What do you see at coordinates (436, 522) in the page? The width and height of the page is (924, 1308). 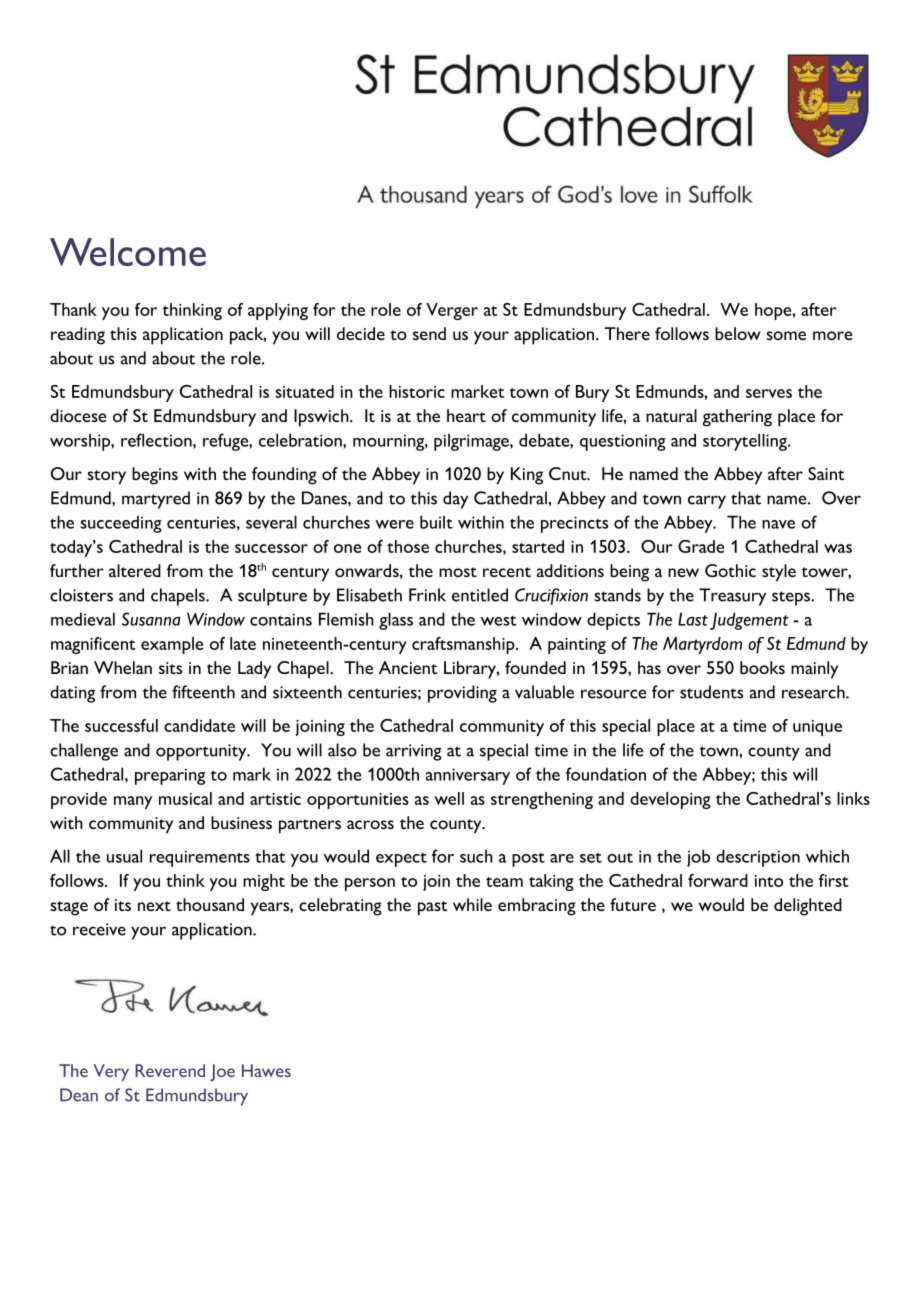 I see `built` at bounding box center [436, 522].
